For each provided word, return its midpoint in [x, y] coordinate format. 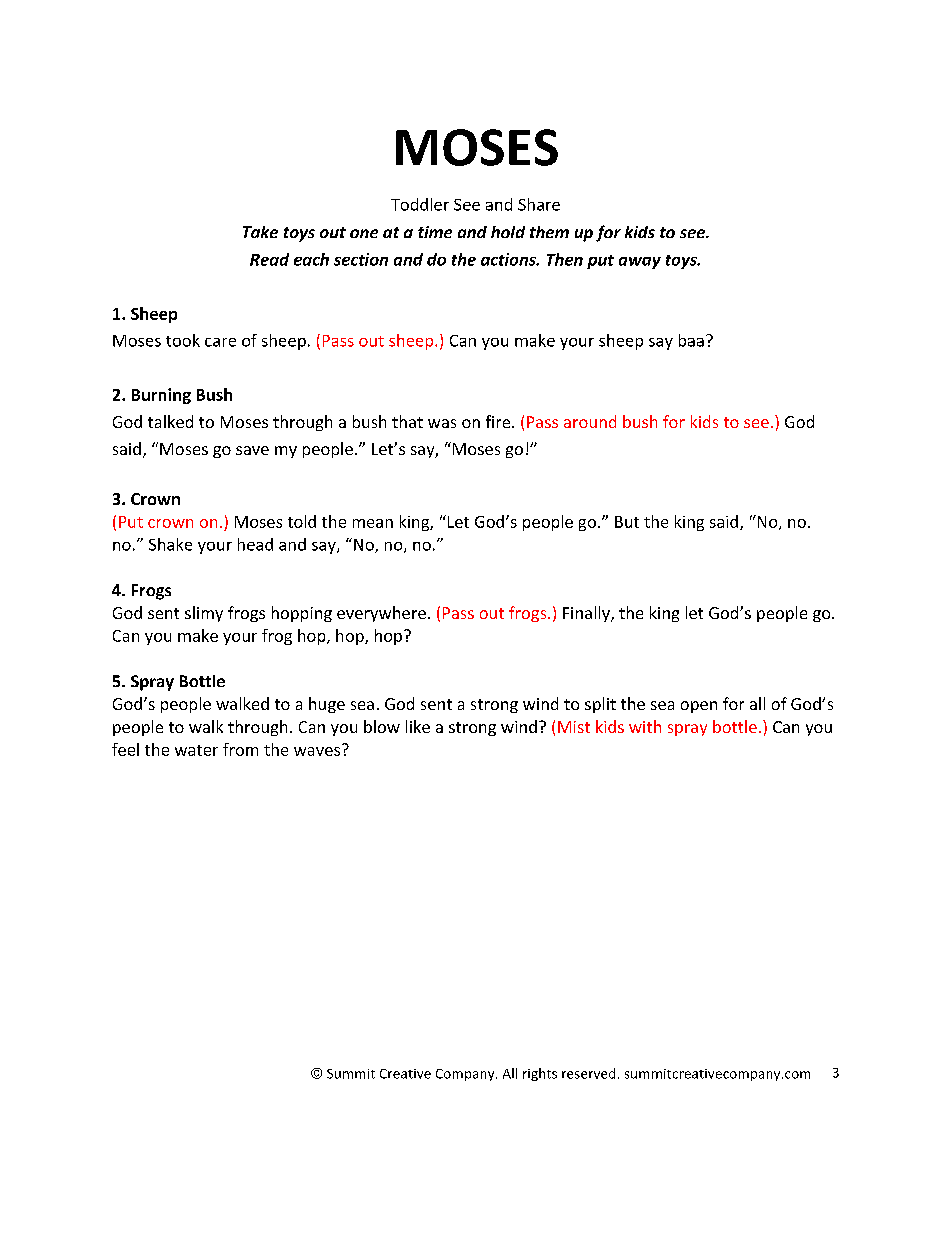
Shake [170, 544]
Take [260, 232]
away [640, 263]
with [645, 726]
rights [540, 1074]
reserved [588, 1073]
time [435, 232]
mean [373, 523]
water [196, 750]
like [418, 726]
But [627, 522]
